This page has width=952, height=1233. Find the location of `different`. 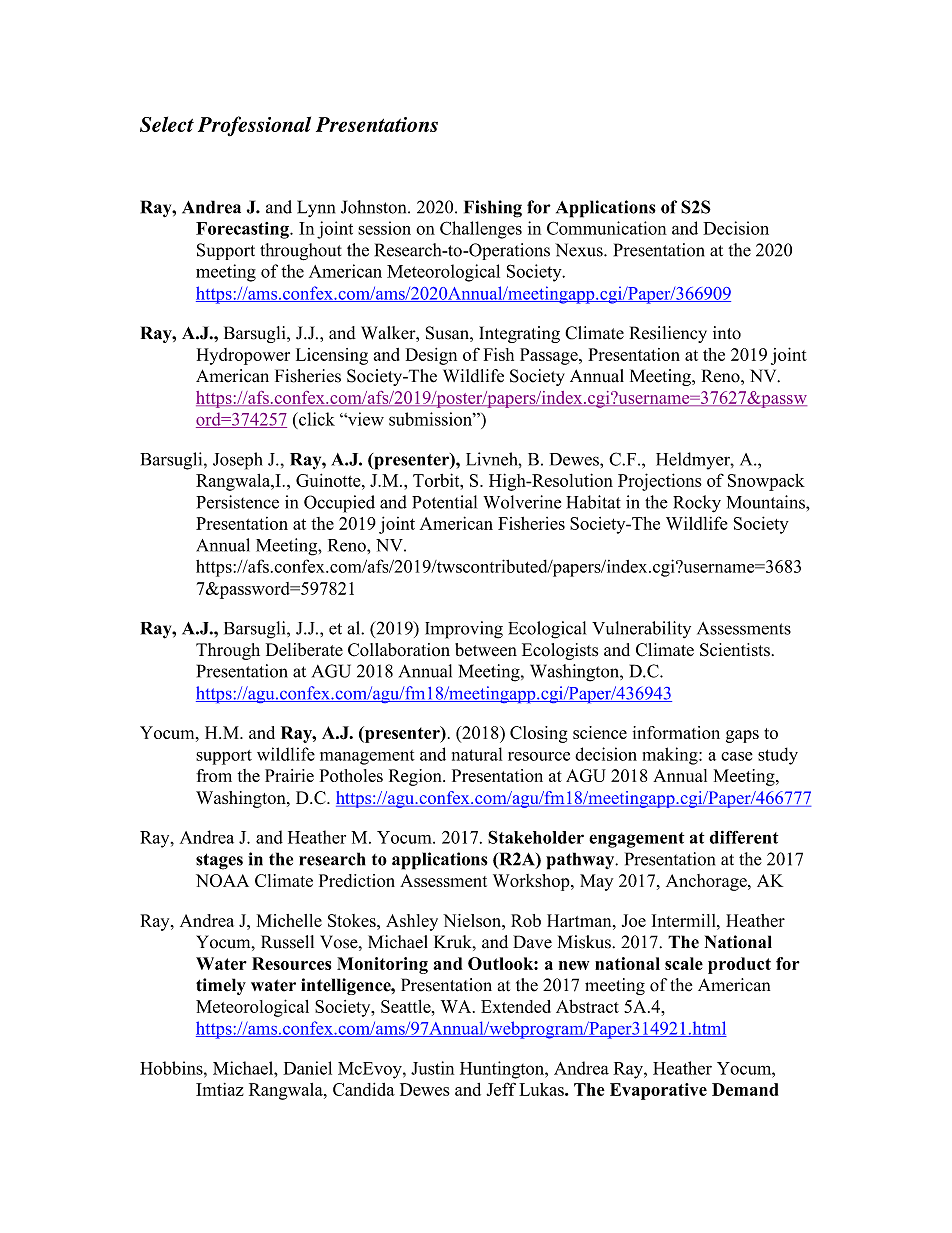

different is located at coordinates (744, 837).
